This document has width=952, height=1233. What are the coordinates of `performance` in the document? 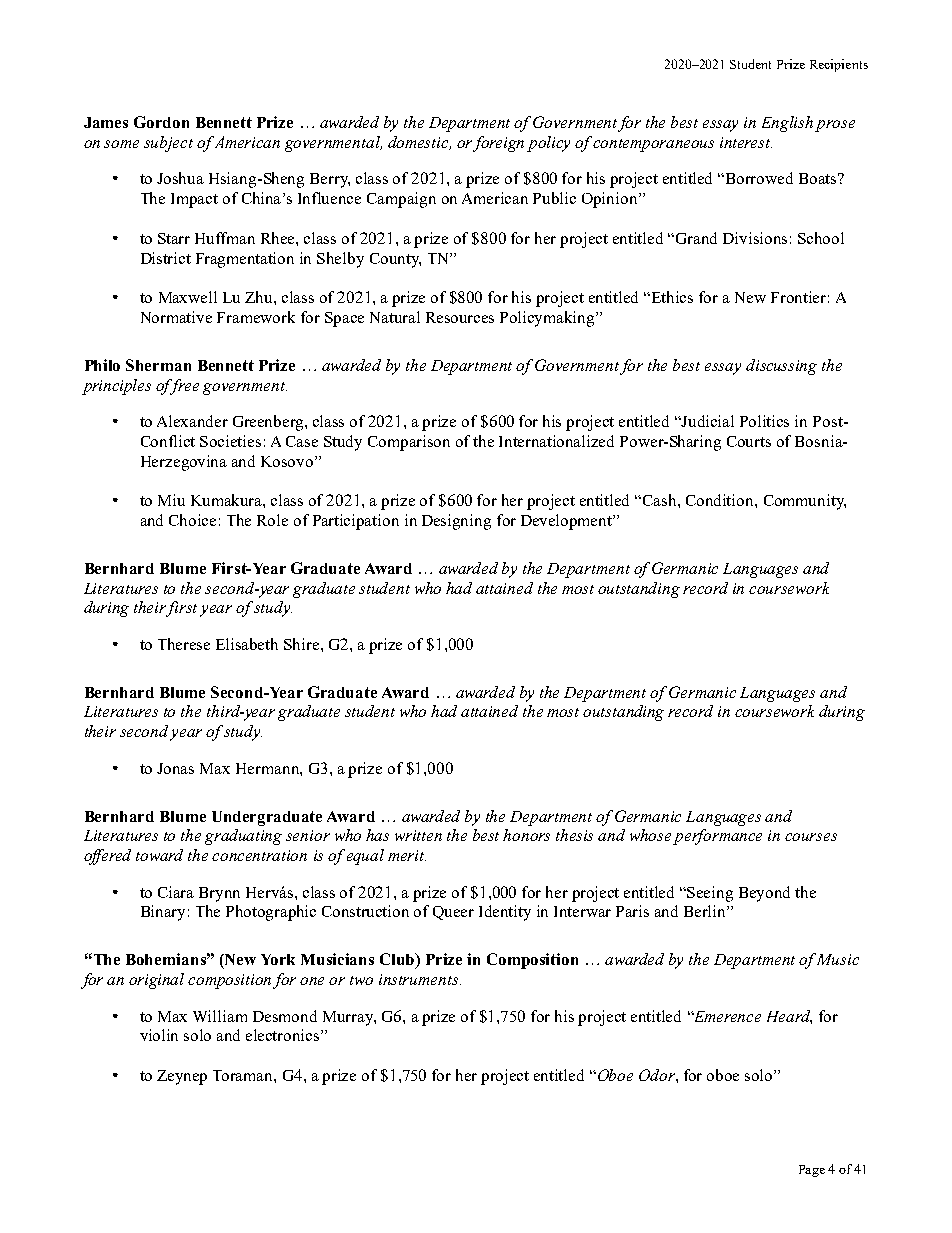 It's located at (717, 837).
